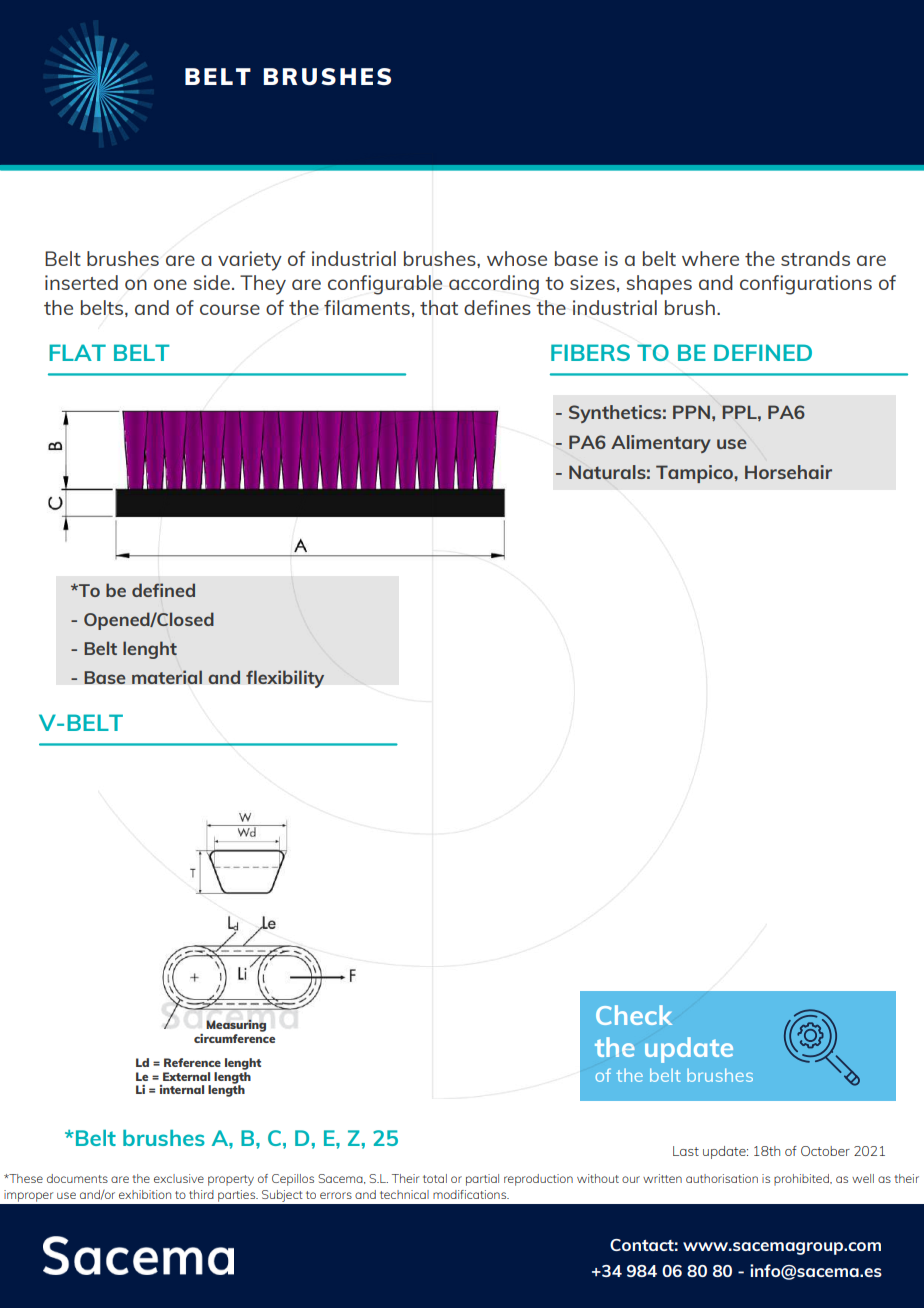  I want to click on configurations, so click(806, 285).
